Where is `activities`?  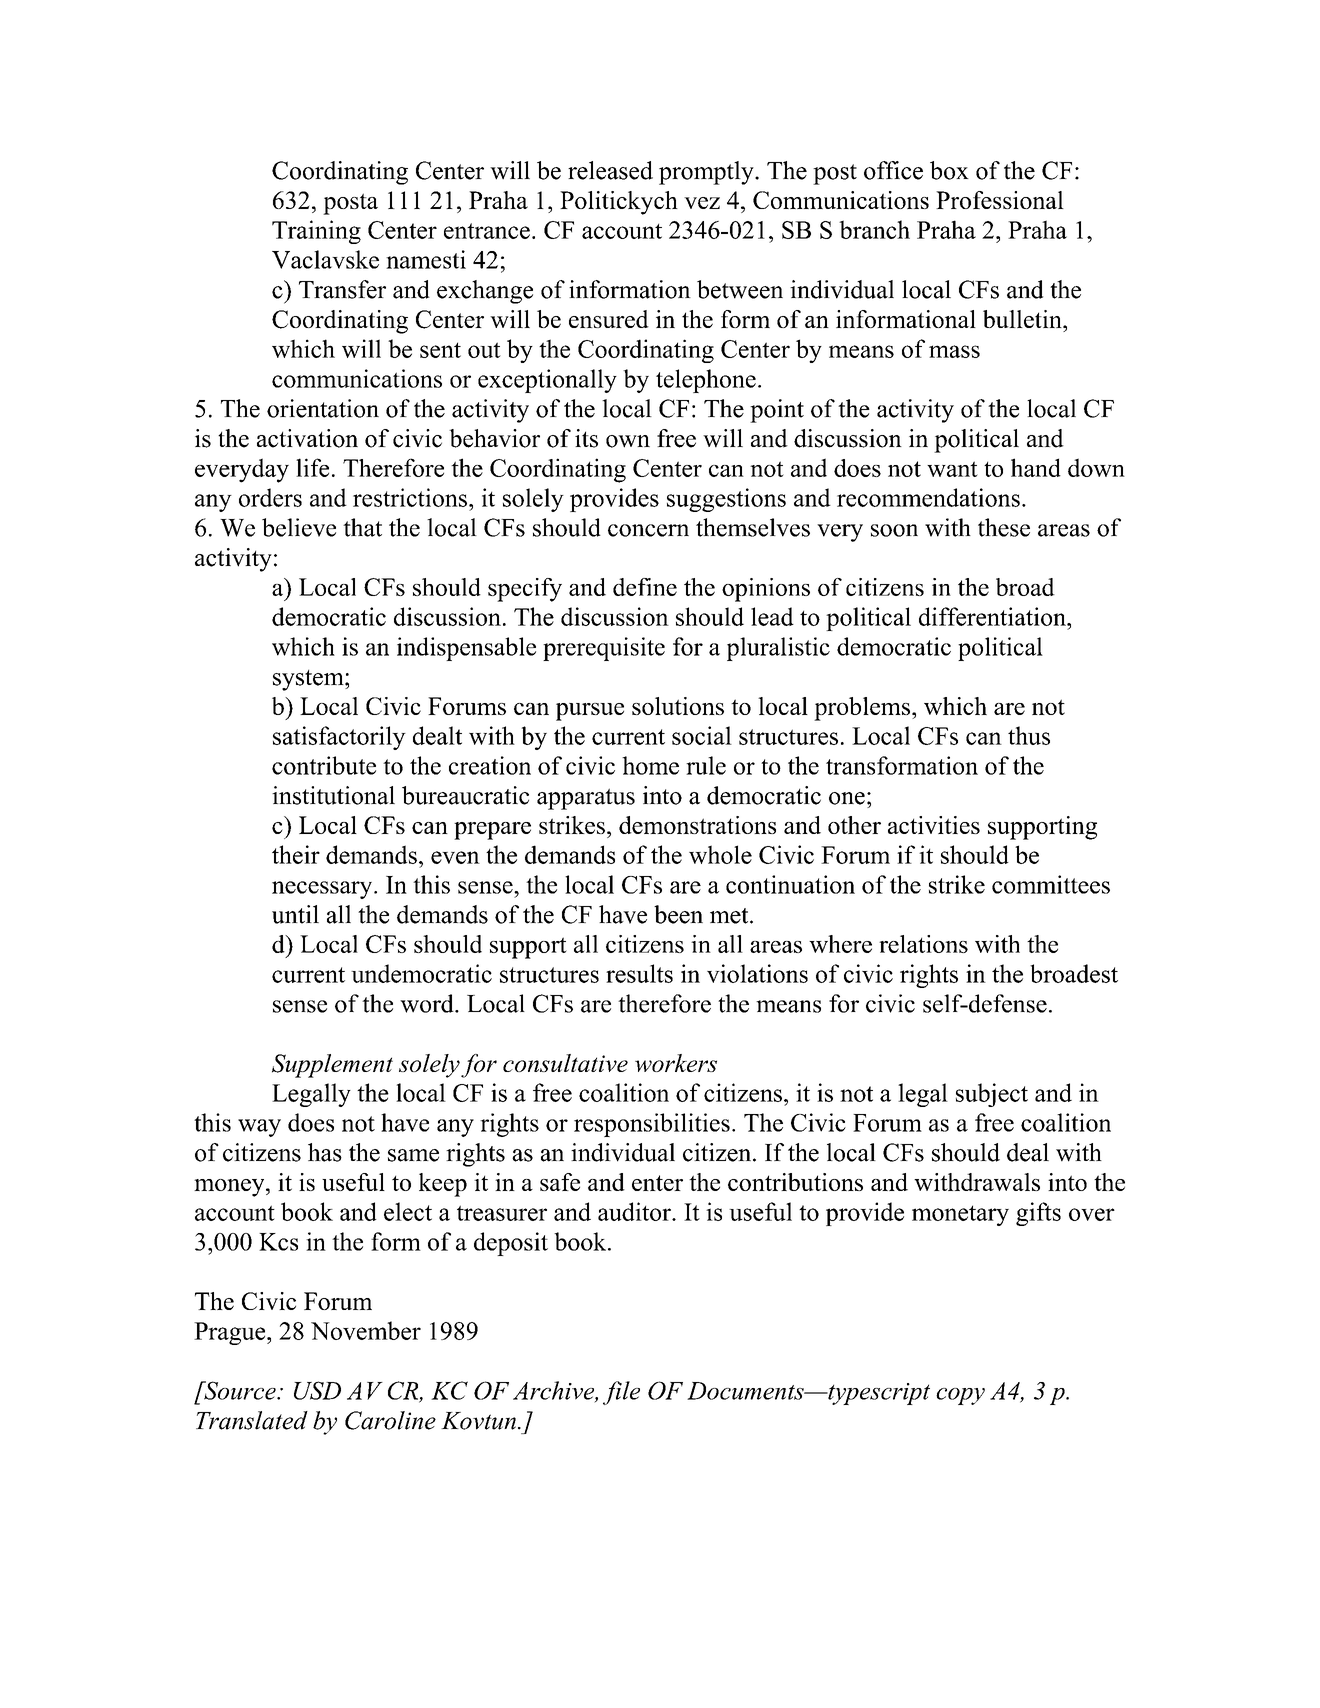 activities is located at coordinates (934, 825).
